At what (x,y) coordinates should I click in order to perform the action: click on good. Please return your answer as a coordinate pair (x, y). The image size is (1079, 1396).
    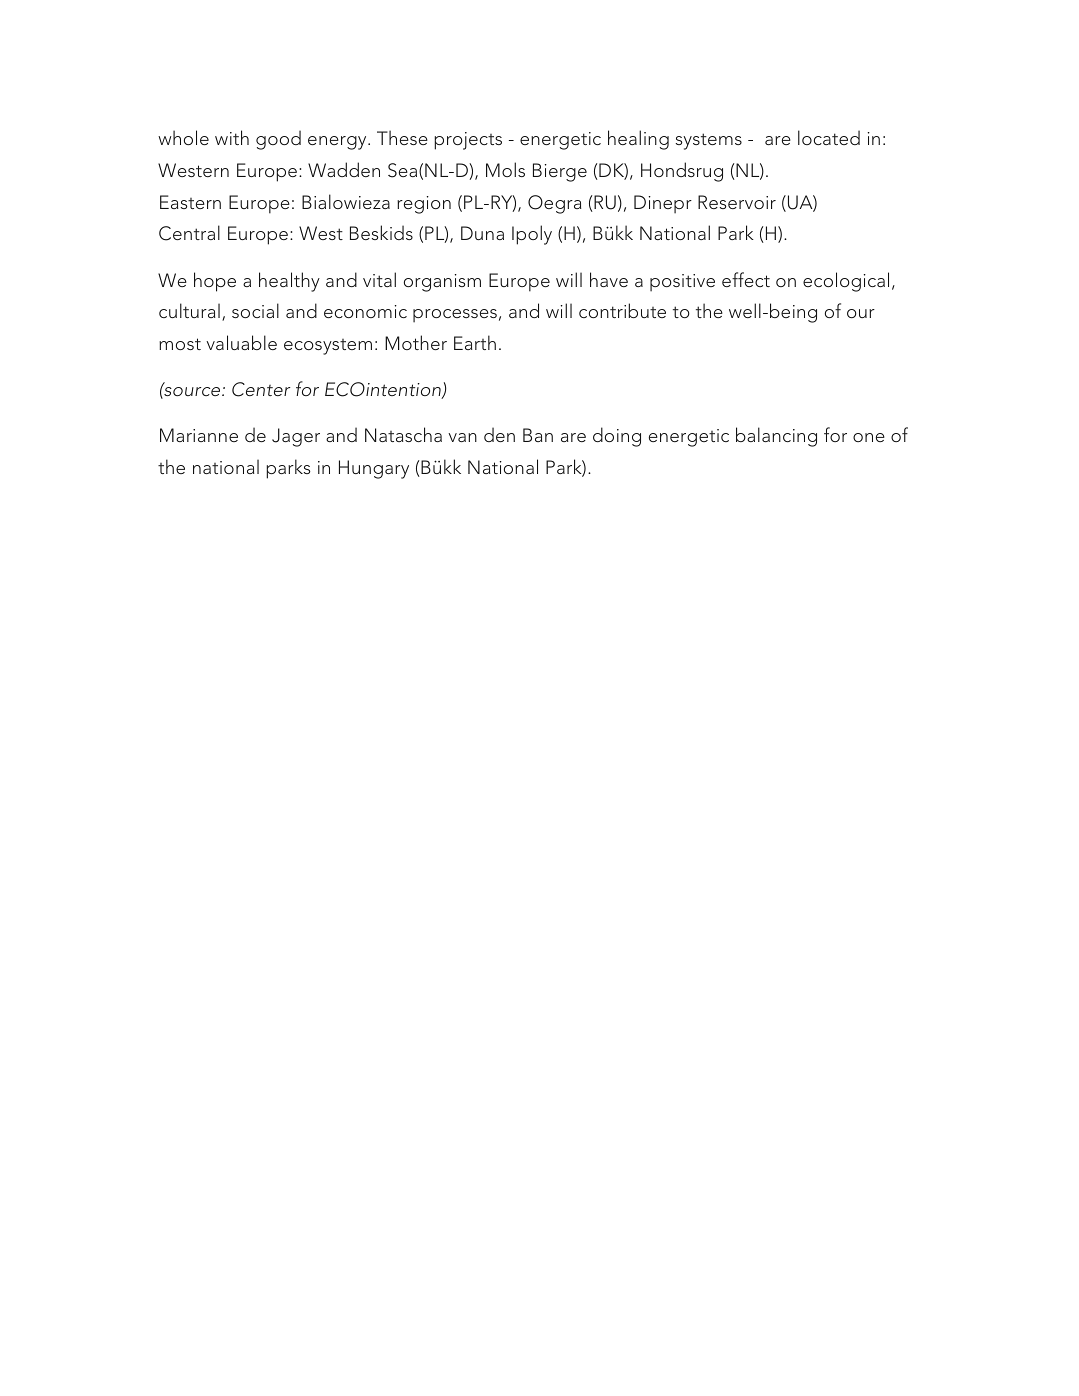
    Looking at the image, I should click on (278, 140).
